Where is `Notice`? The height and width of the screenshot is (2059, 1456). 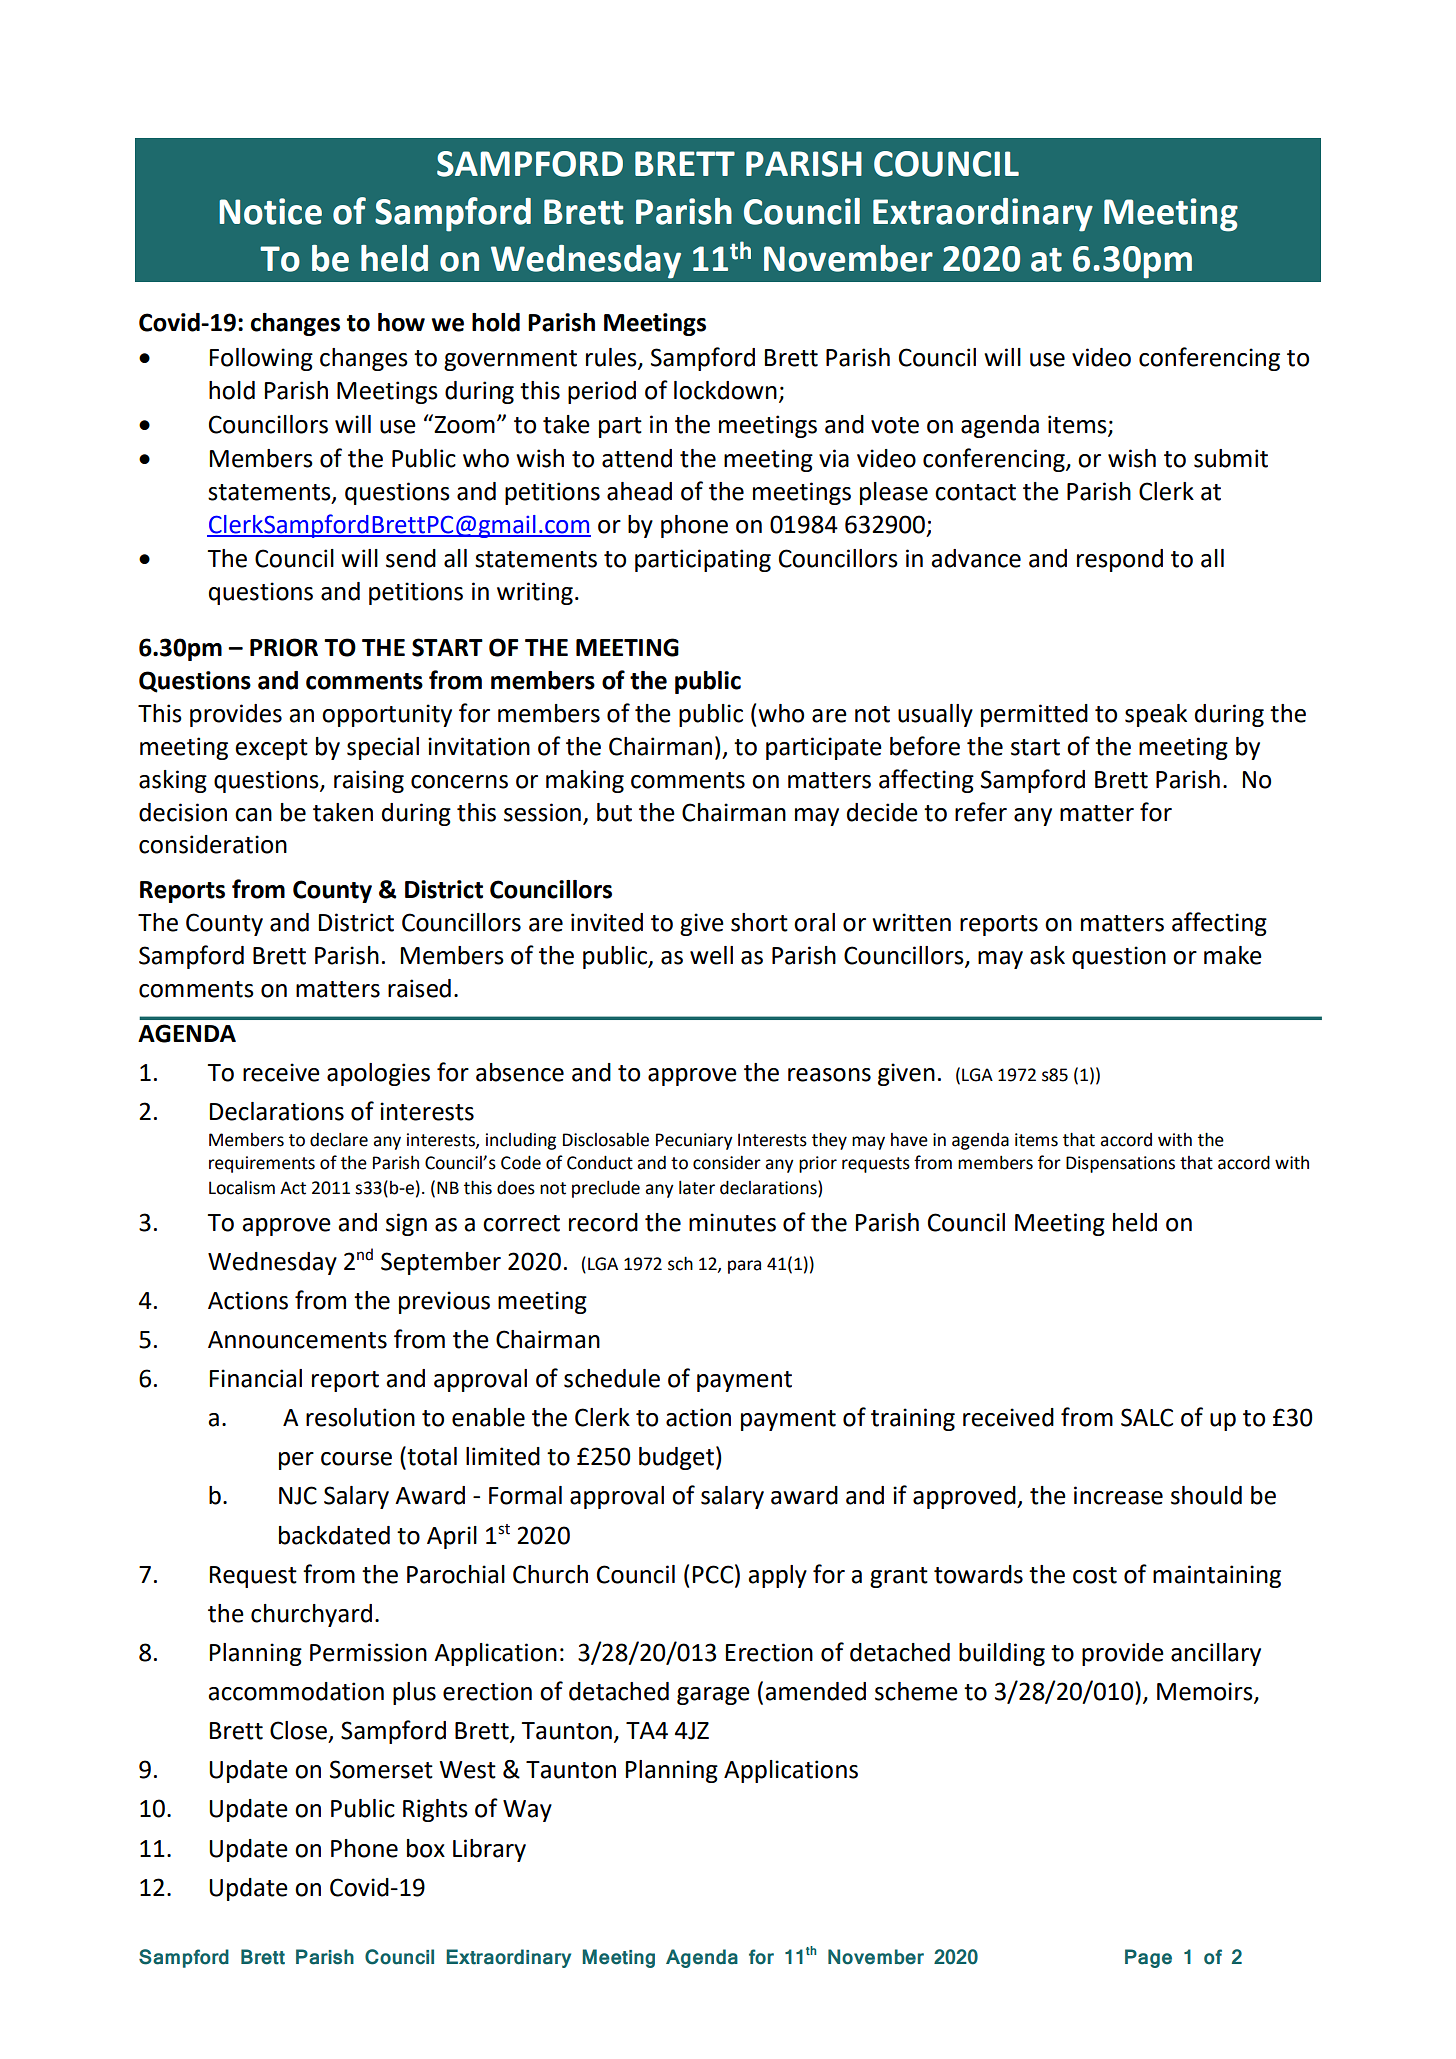 Notice is located at coordinates (270, 211).
